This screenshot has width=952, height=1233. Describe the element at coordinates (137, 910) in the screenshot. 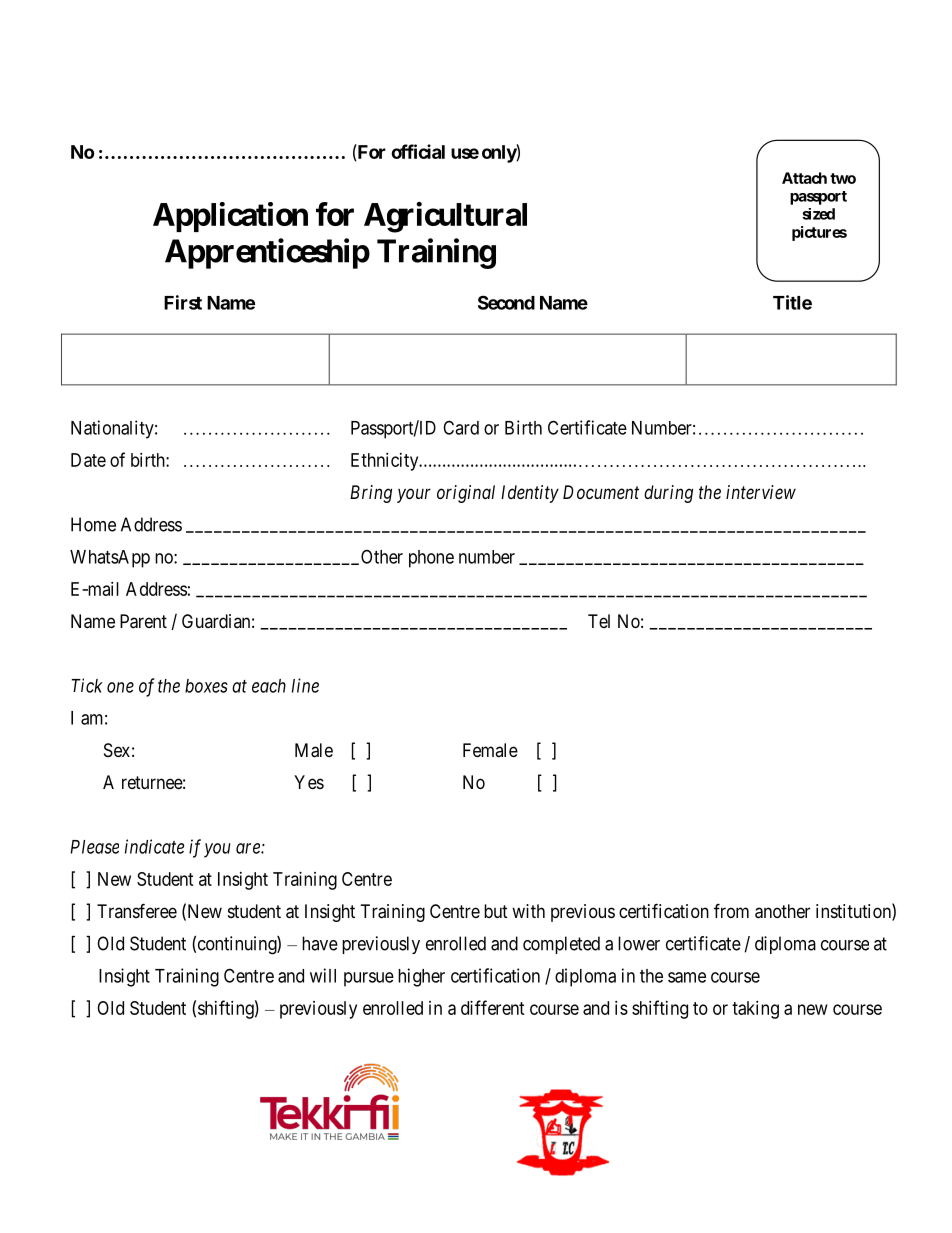

I see `Transferee` at that location.
